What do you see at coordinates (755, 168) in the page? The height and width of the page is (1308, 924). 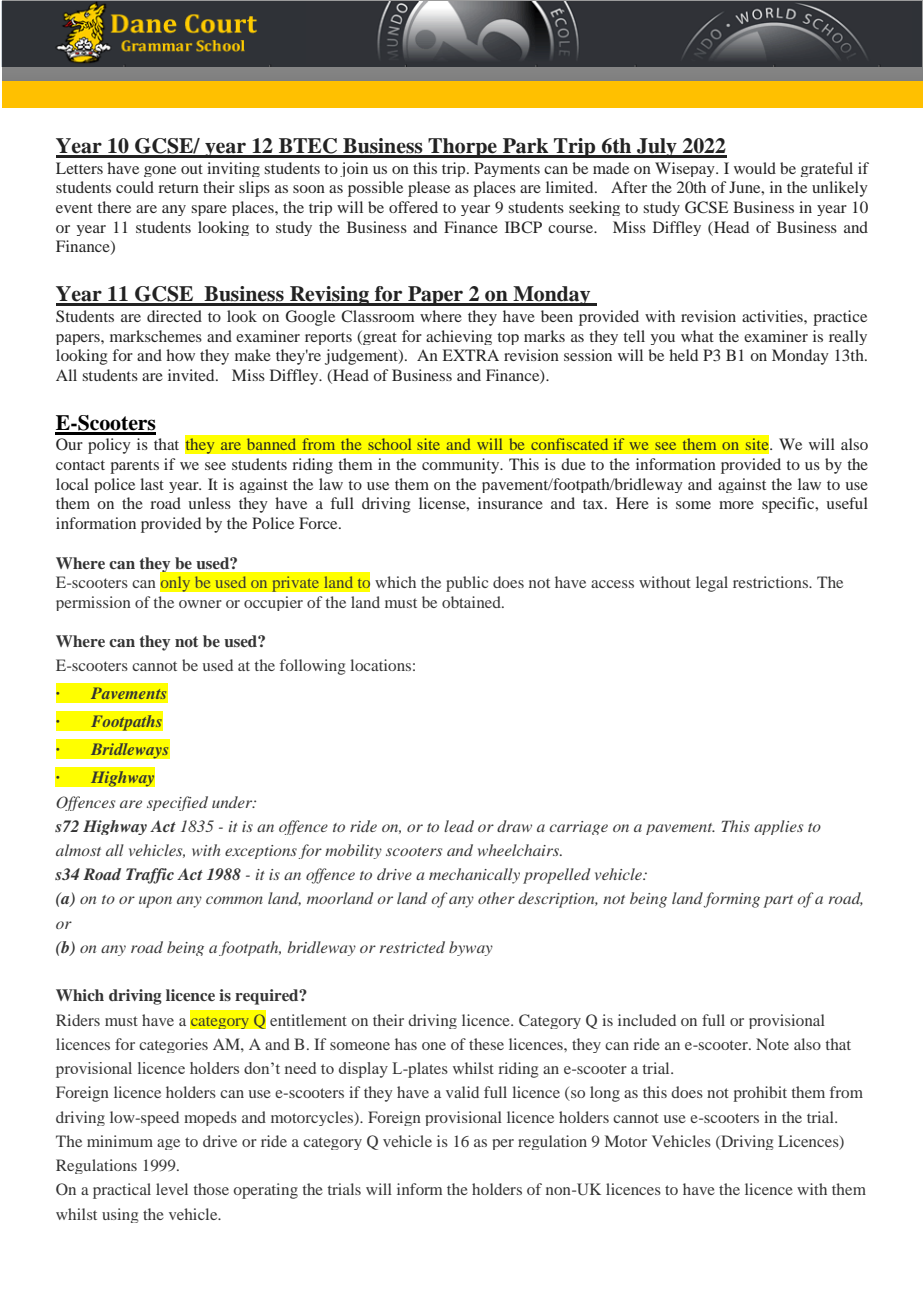 I see `would` at bounding box center [755, 168].
